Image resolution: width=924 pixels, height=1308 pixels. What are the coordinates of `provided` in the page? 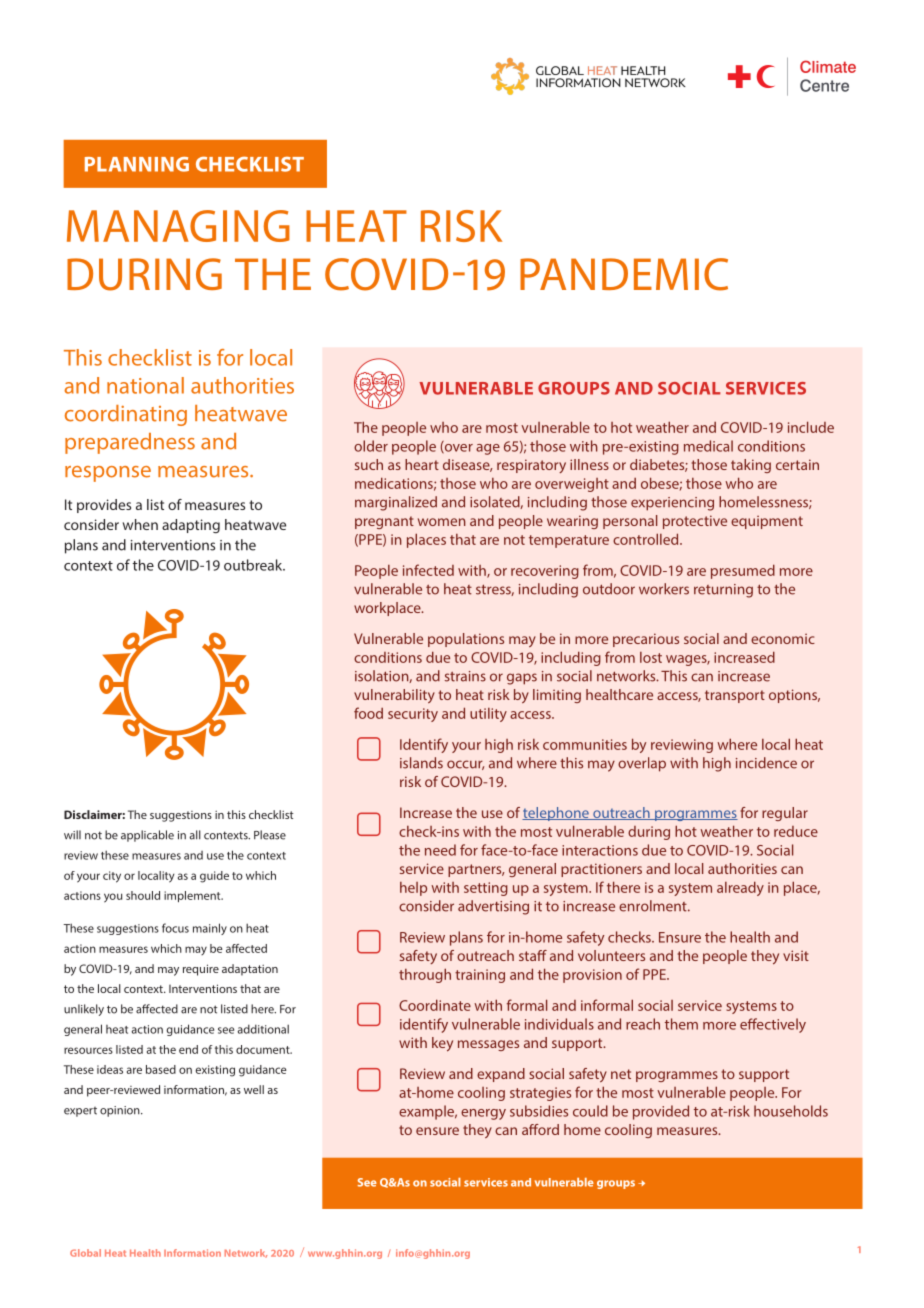 It's located at (661, 1112).
